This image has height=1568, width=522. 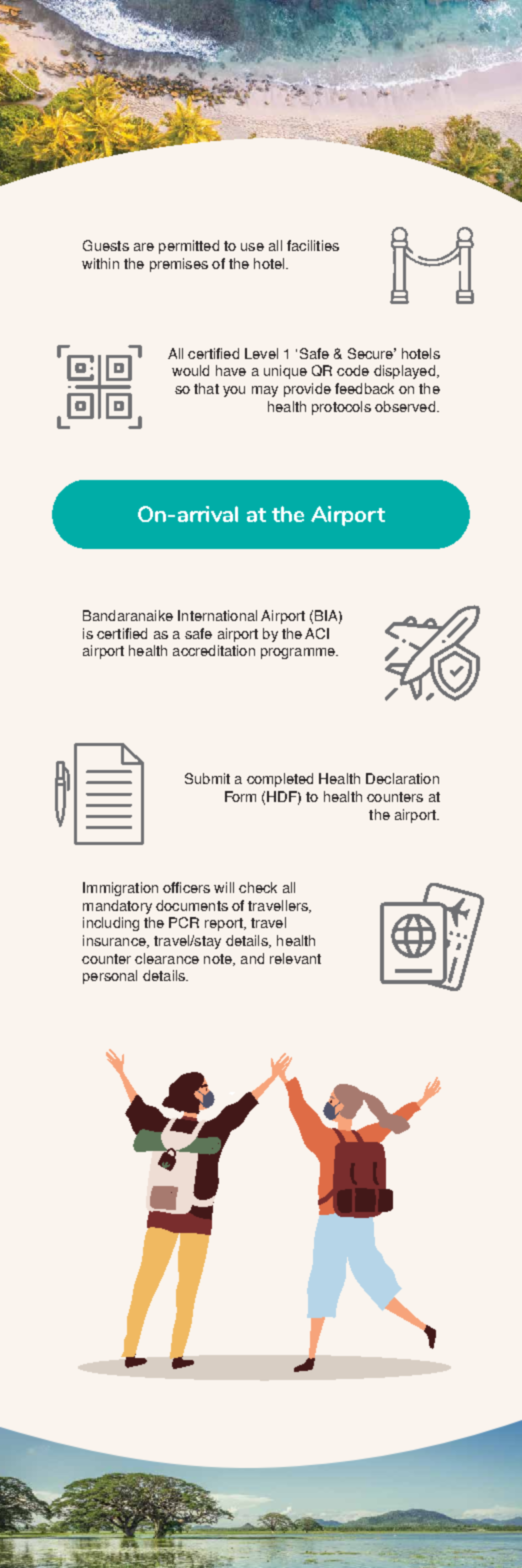 I want to click on relevant, so click(x=295, y=958).
